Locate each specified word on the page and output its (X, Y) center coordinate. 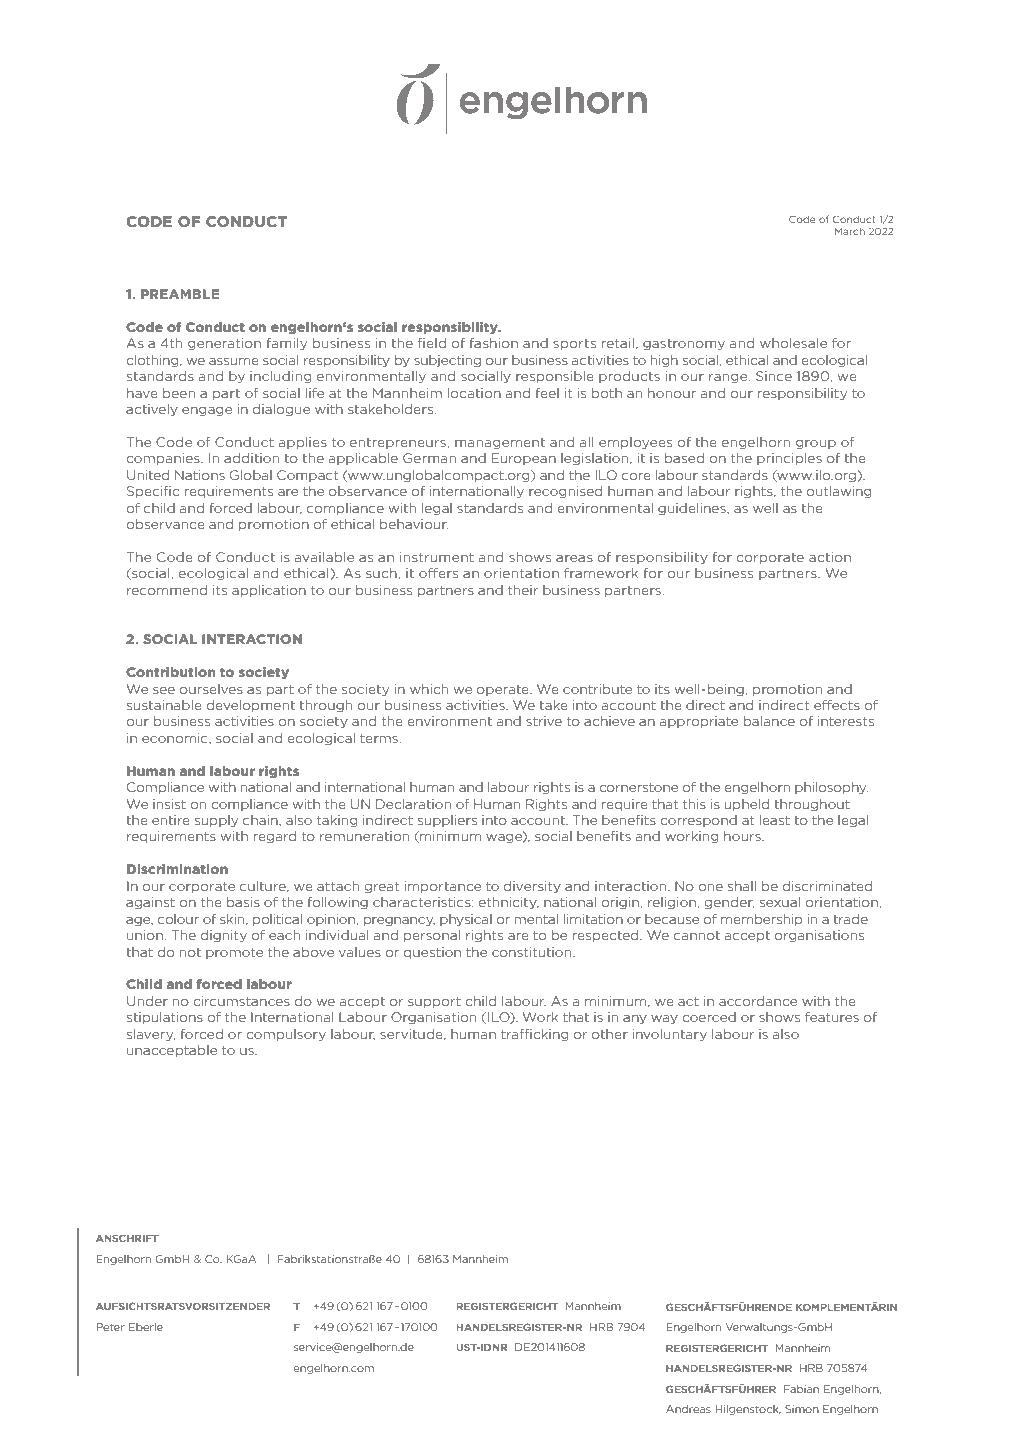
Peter (110, 1327)
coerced (709, 1017)
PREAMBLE (180, 294)
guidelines (693, 509)
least (775, 820)
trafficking (535, 1035)
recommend (167, 590)
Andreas (688, 1409)
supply (216, 821)
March (850, 231)
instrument (437, 557)
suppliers (447, 821)
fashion (493, 343)
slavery (151, 1035)
